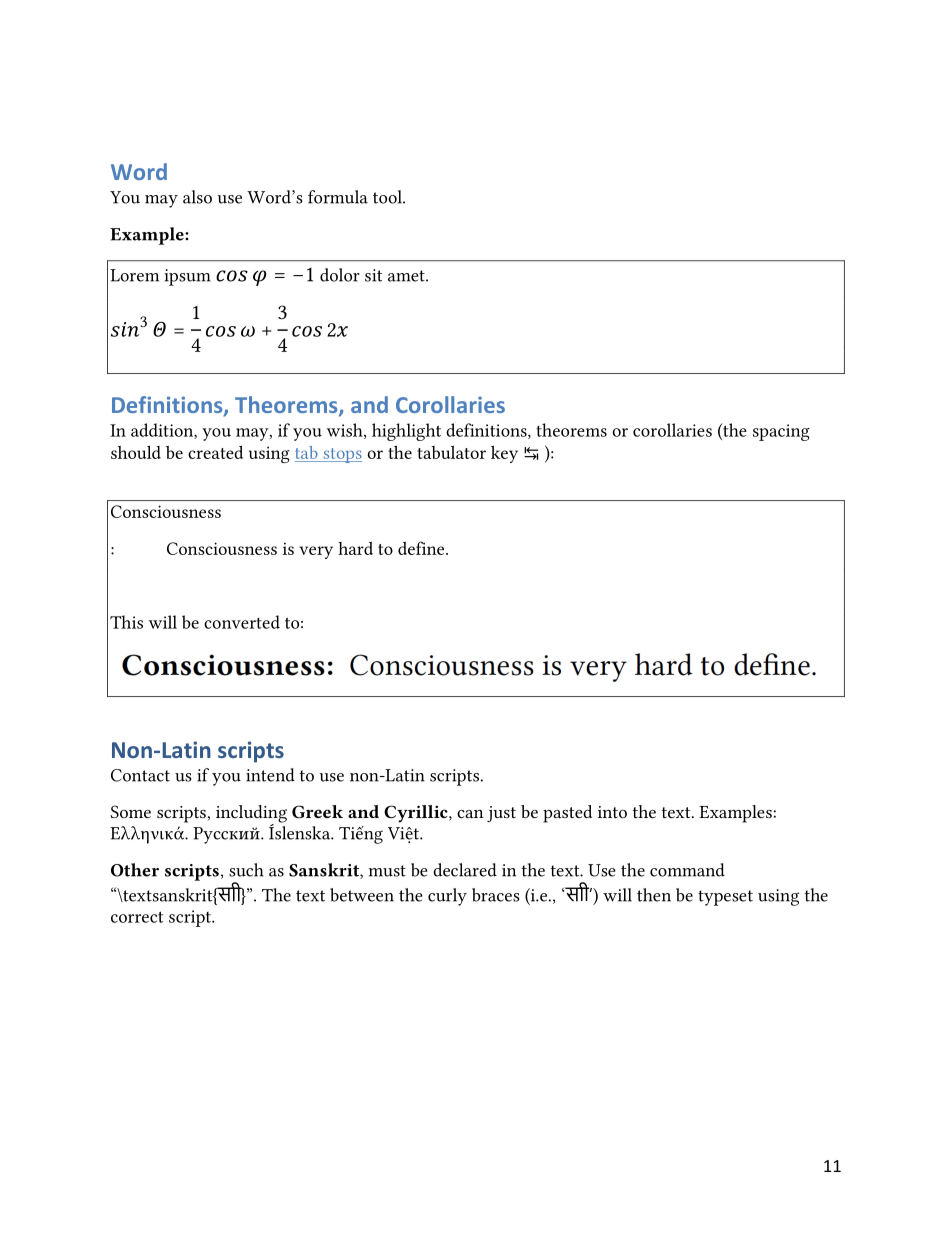  I want to click on typeset, so click(725, 898).
